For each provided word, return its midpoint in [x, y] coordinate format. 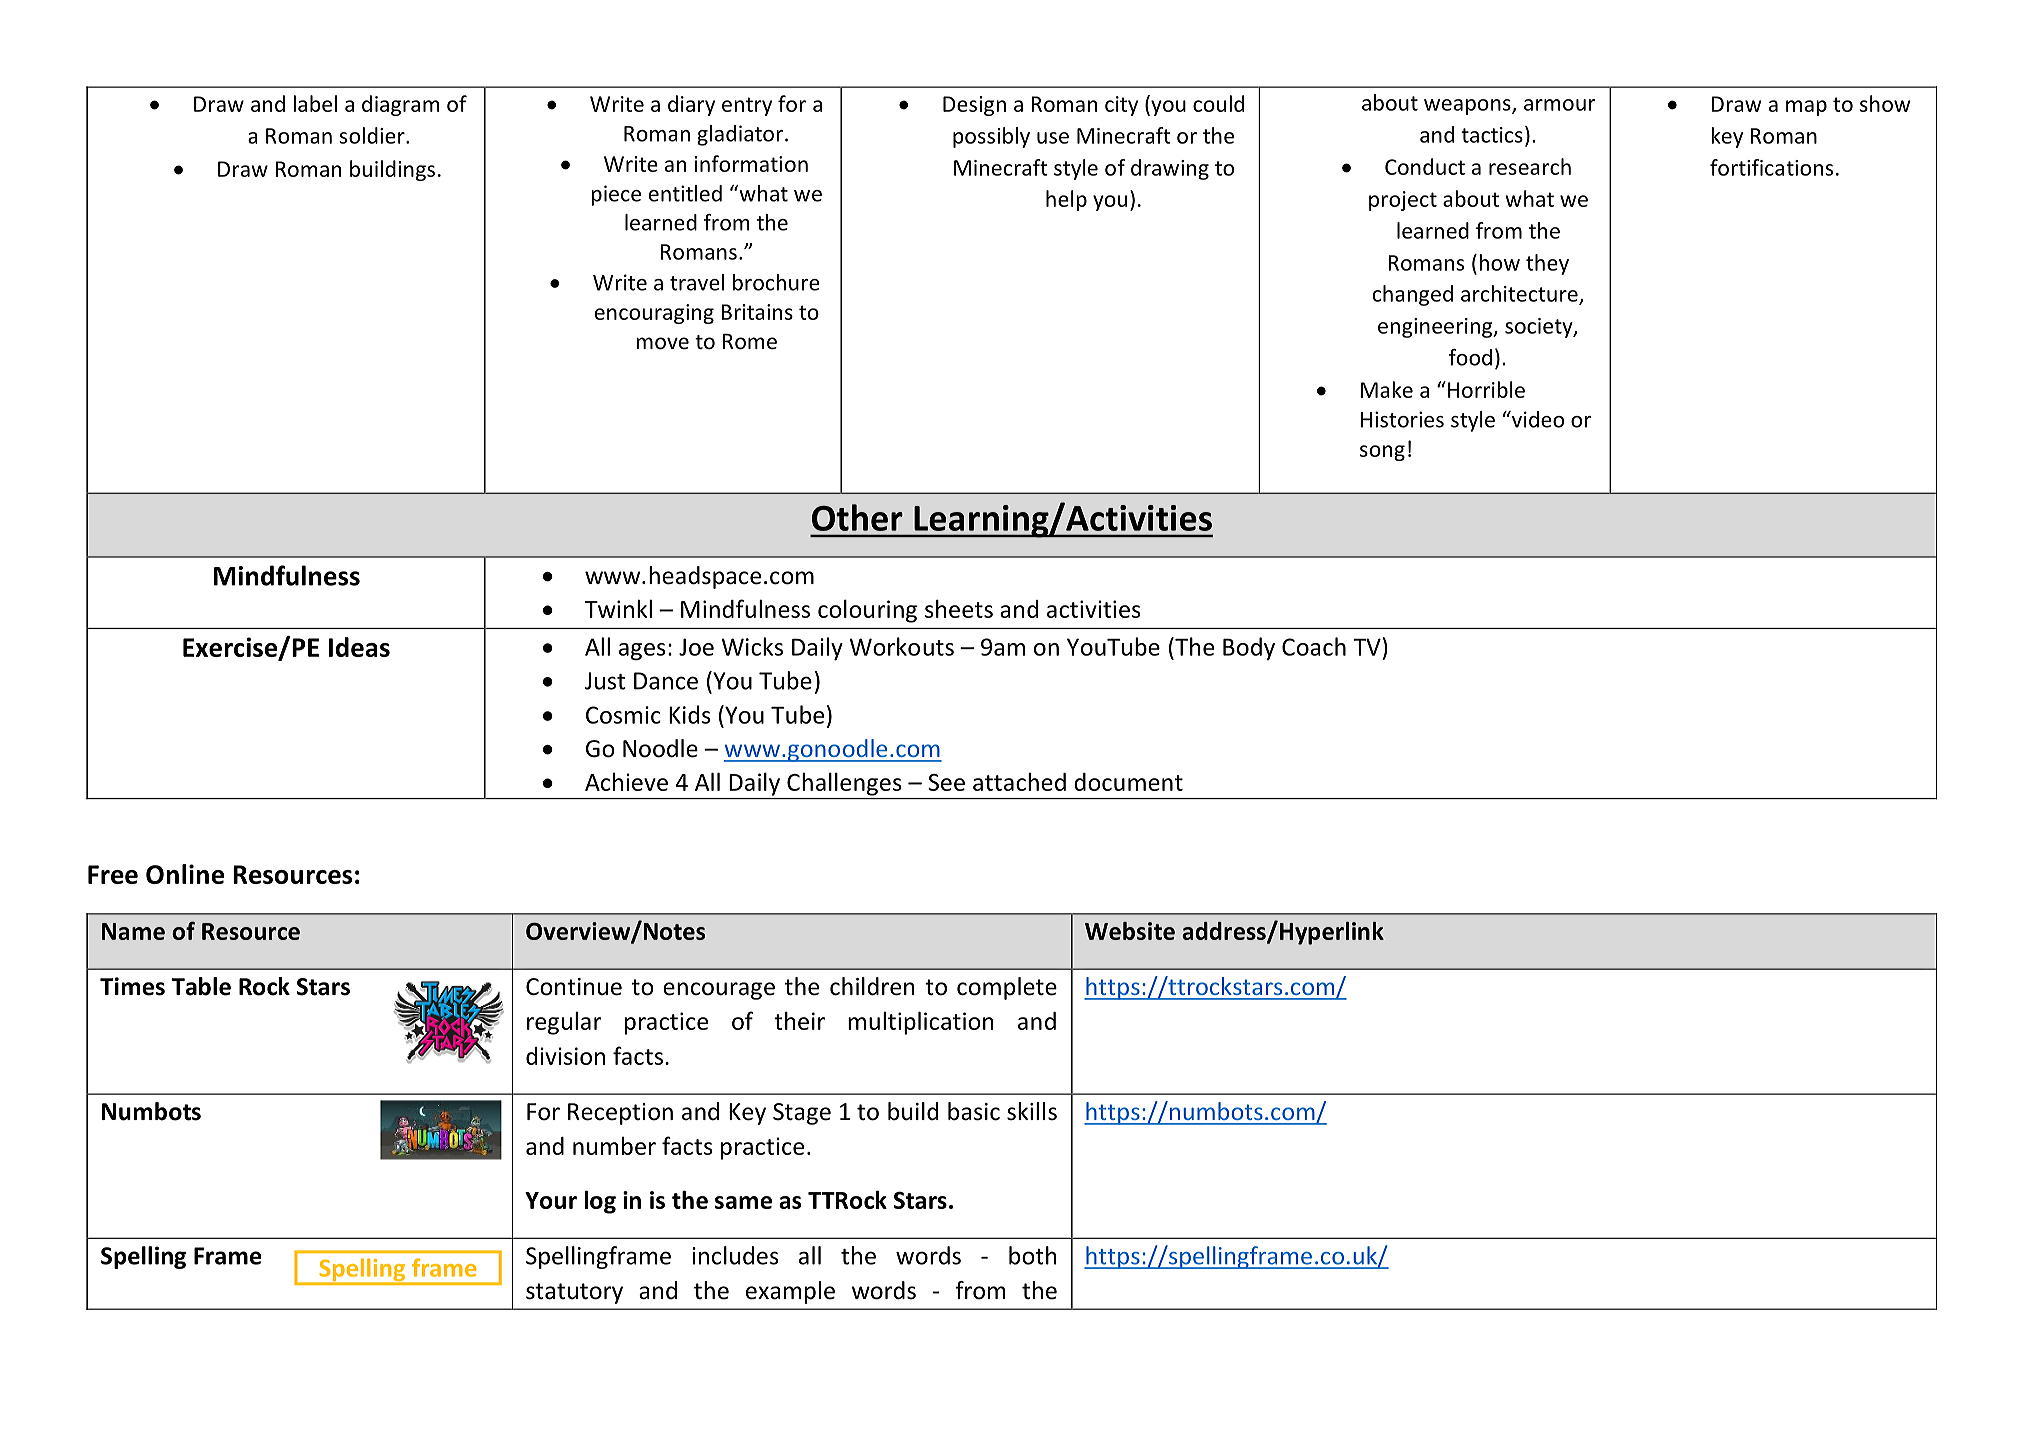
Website [1130, 931]
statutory [574, 1293]
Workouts [902, 646]
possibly [991, 137]
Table [201, 986]
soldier [373, 135]
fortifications [1771, 167]
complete [1007, 988]
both [1033, 1255]
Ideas [359, 647]
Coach [1314, 646]
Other [857, 517]
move [662, 343]
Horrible [1486, 389]
